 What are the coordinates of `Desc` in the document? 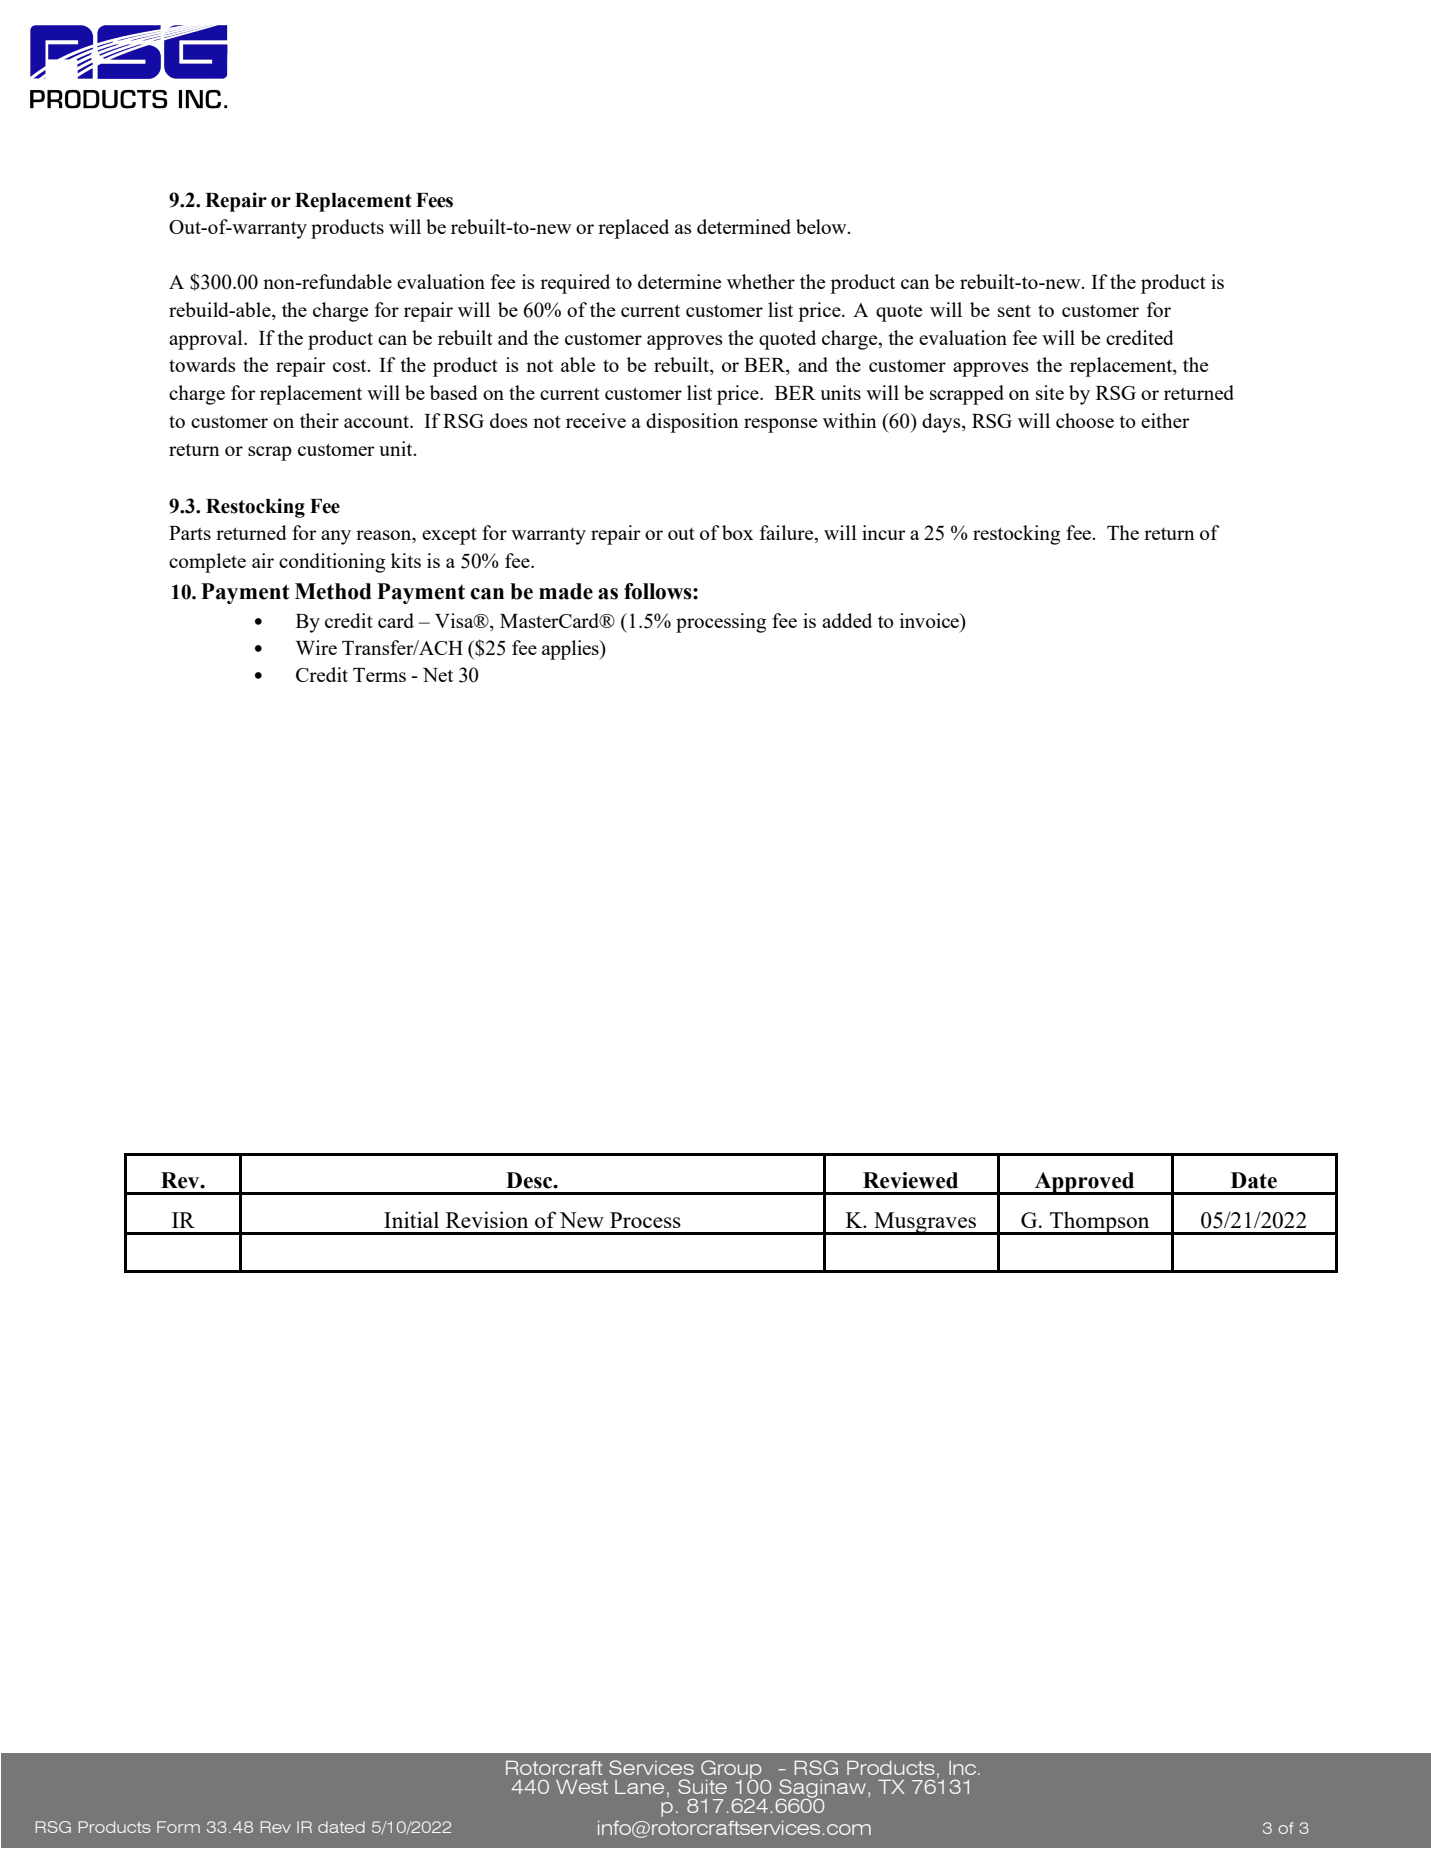 It's located at (530, 1180).
